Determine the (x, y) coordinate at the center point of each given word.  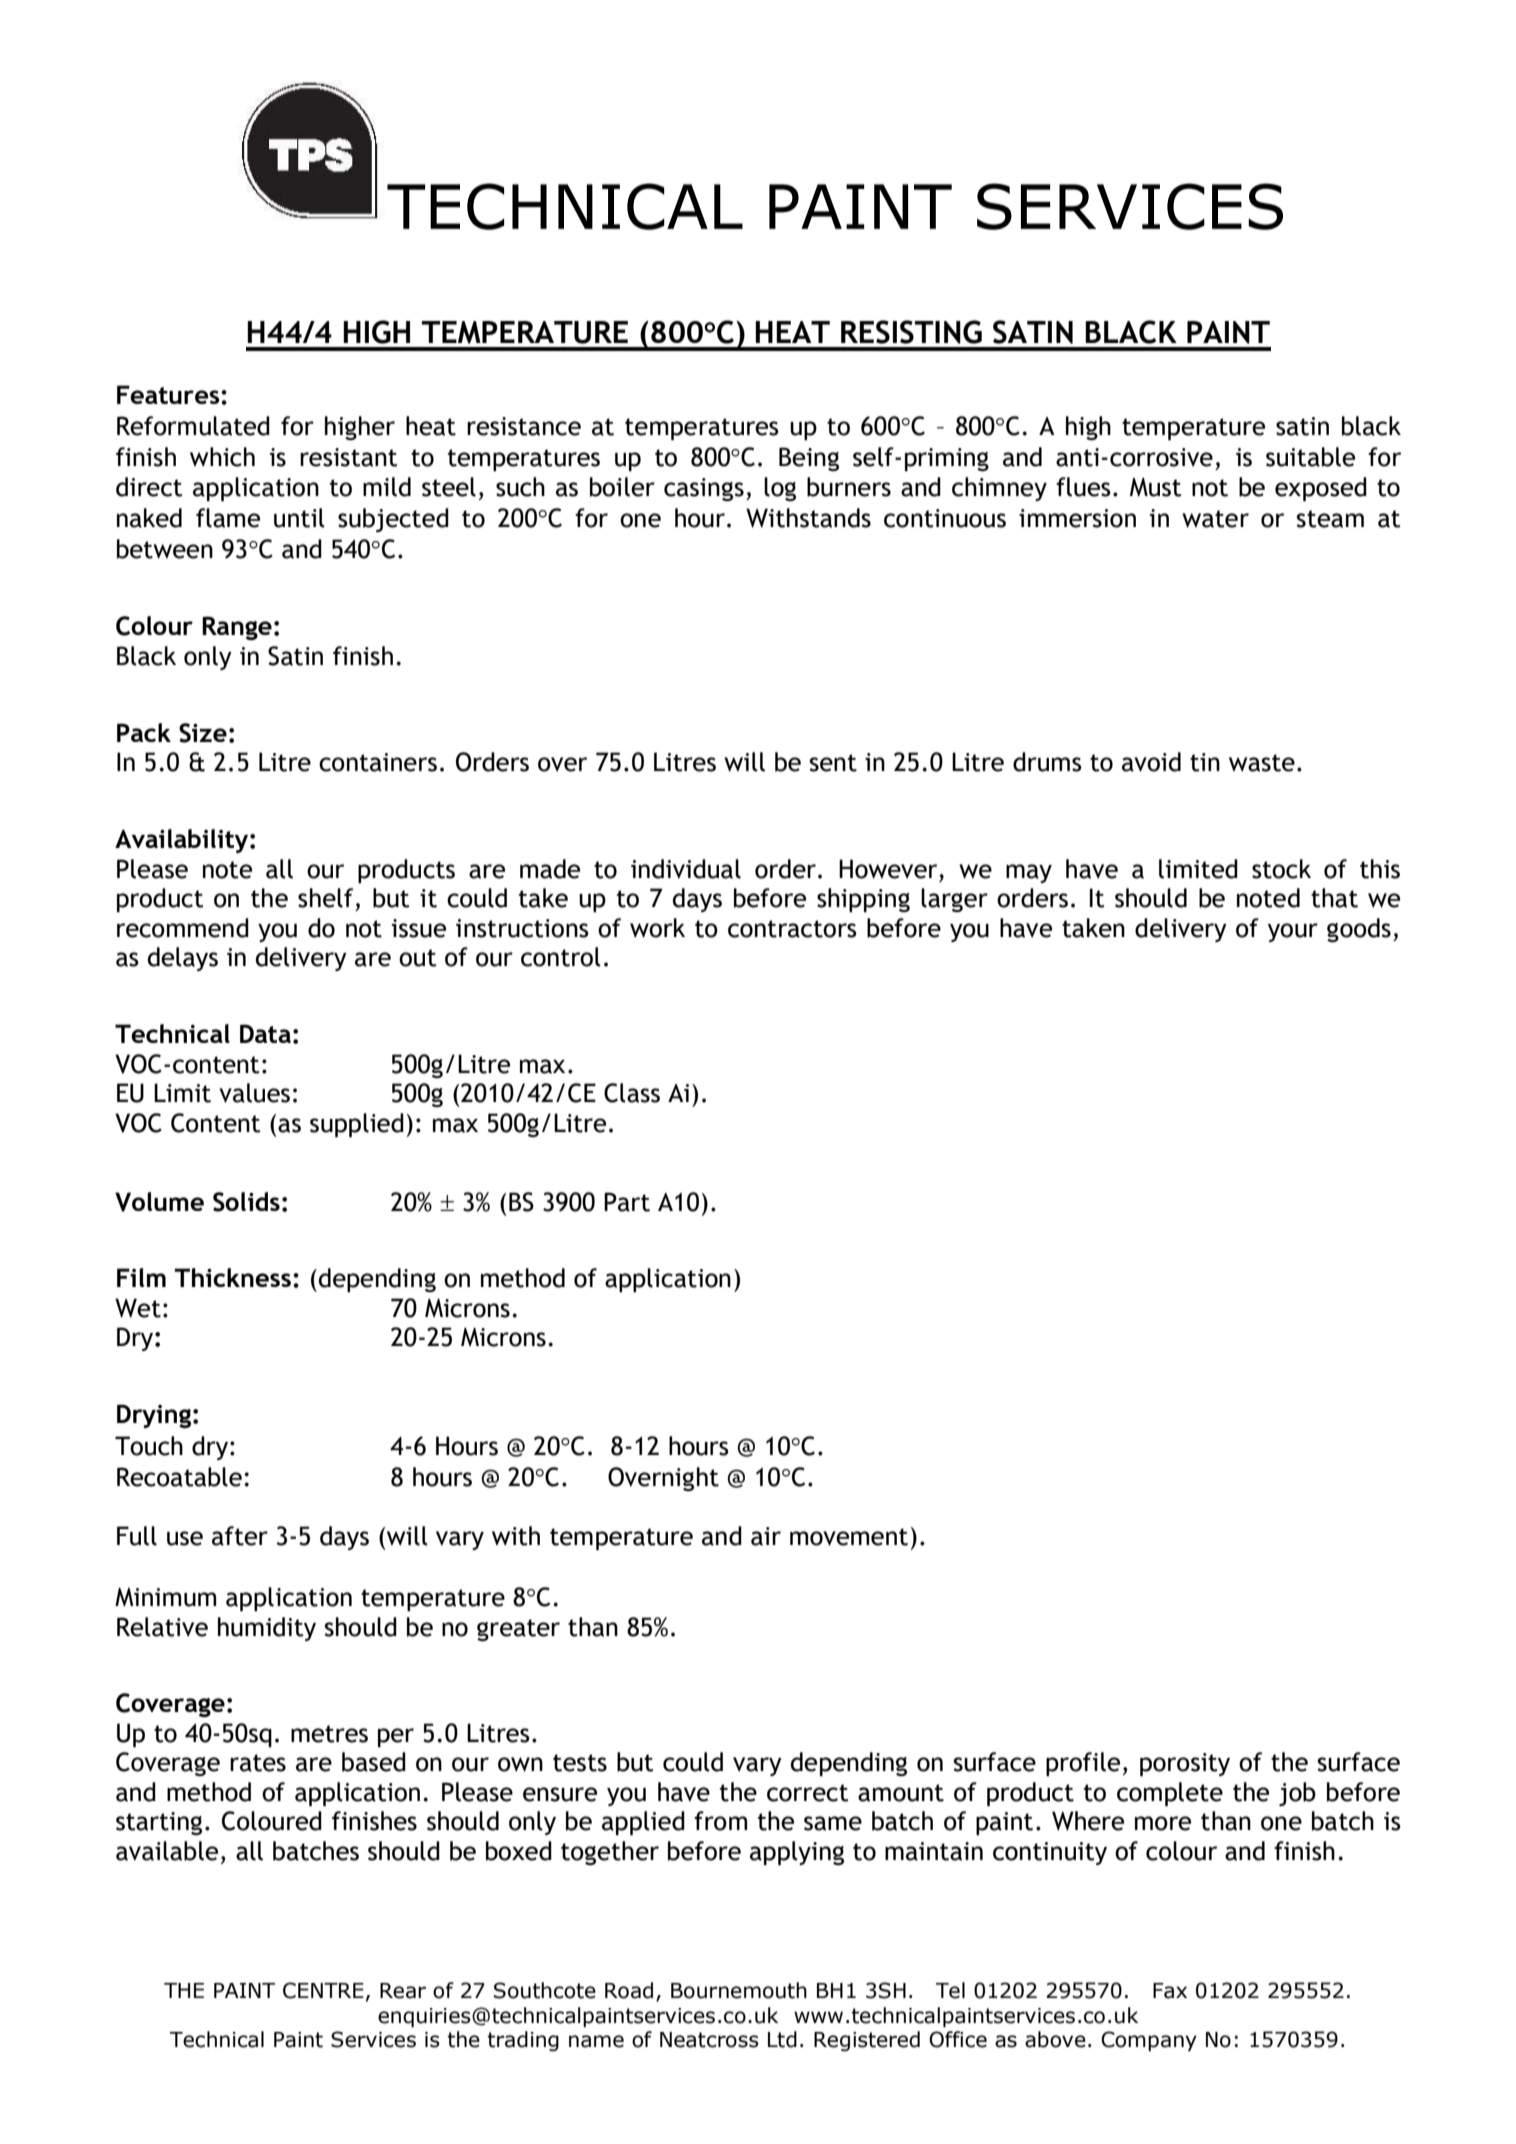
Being (809, 459)
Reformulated (193, 426)
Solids (246, 1202)
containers (378, 762)
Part (627, 1202)
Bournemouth (739, 1990)
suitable (1310, 457)
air (766, 1536)
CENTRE (323, 1990)
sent (833, 763)
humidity (267, 1629)
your (1293, 932)
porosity (1185, 1764)
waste (1262, 763)
